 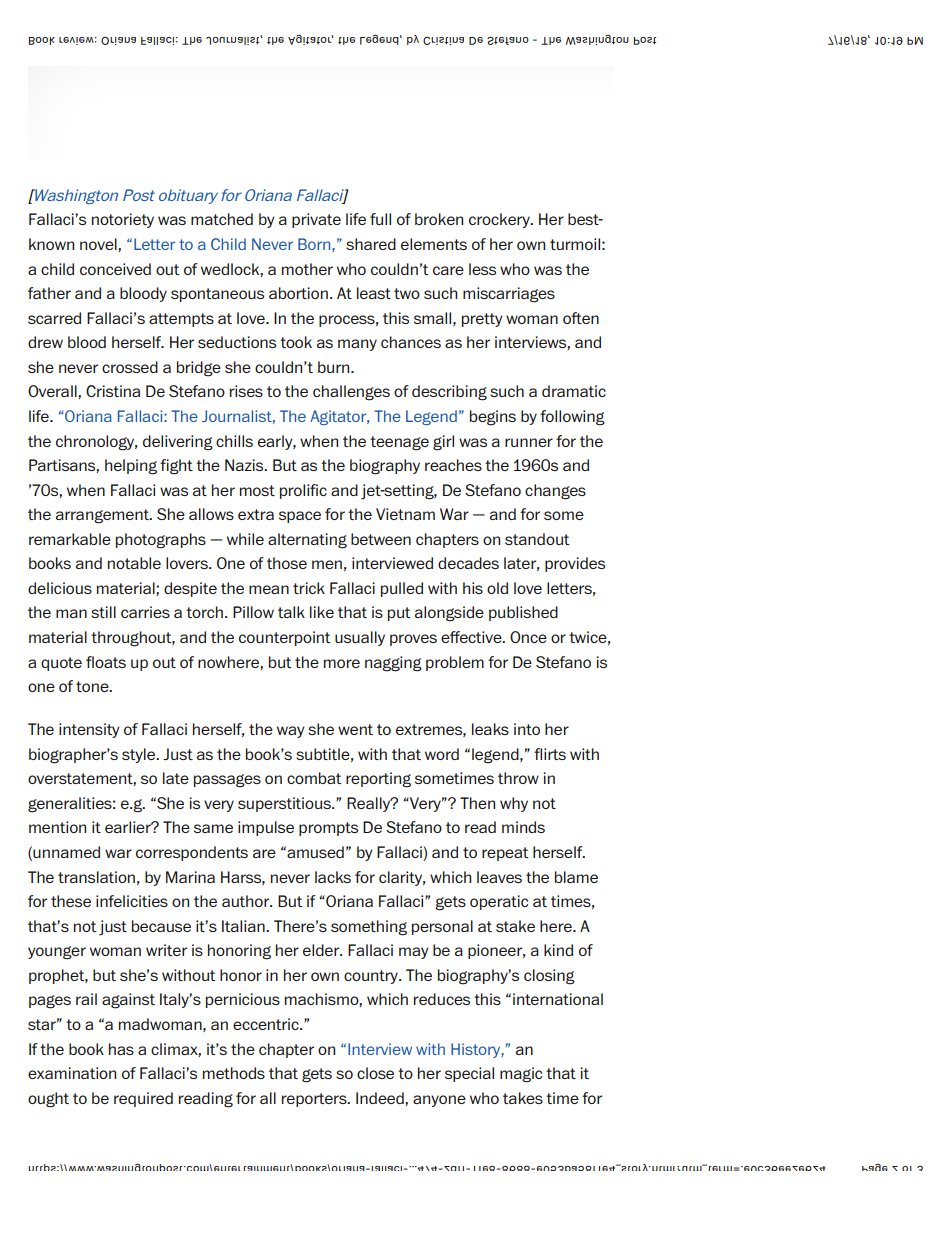 What do you see at coordinates (500, 220) in the screenshot?
I see `crockery` at bounding box center [500, 220].
